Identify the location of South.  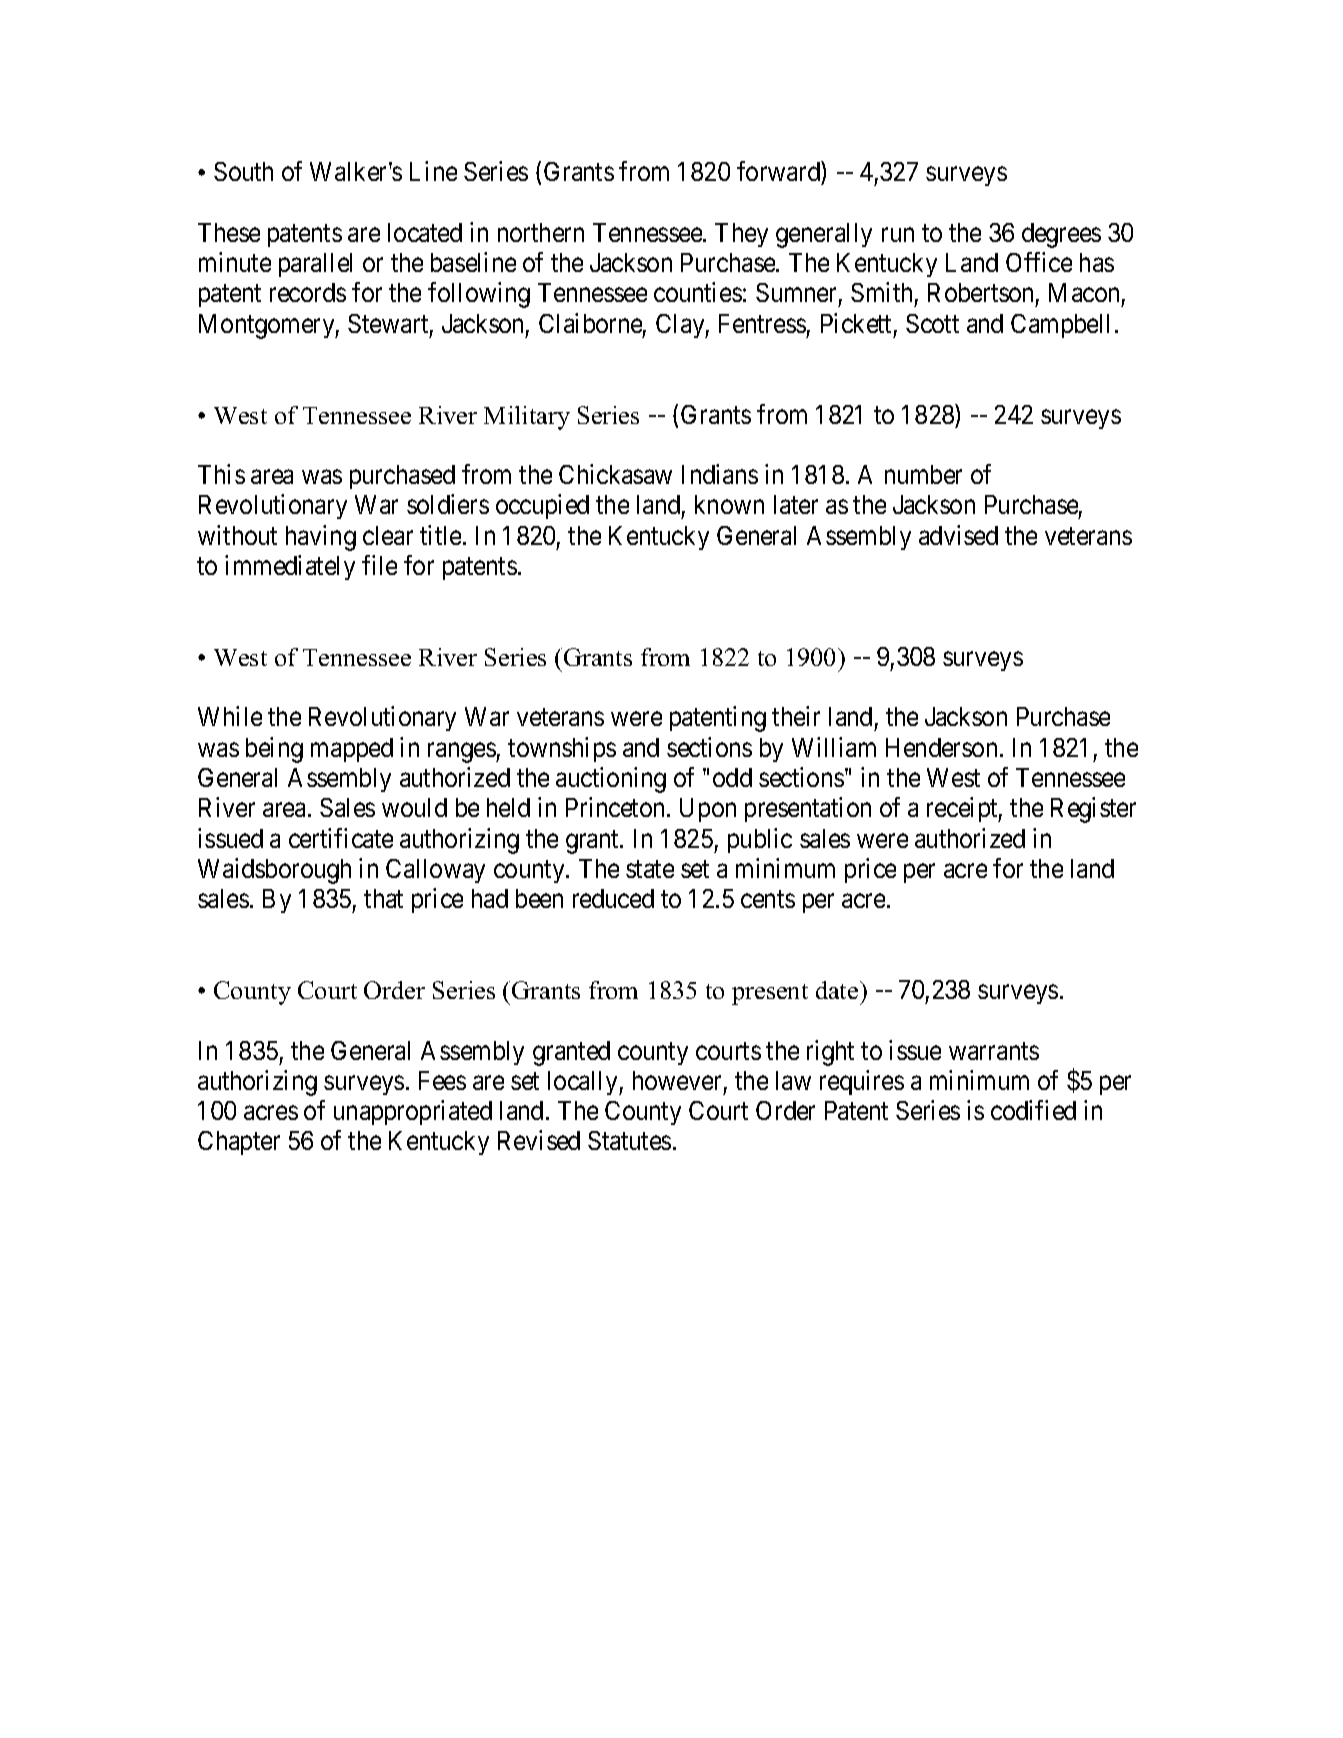
(243, 171).
